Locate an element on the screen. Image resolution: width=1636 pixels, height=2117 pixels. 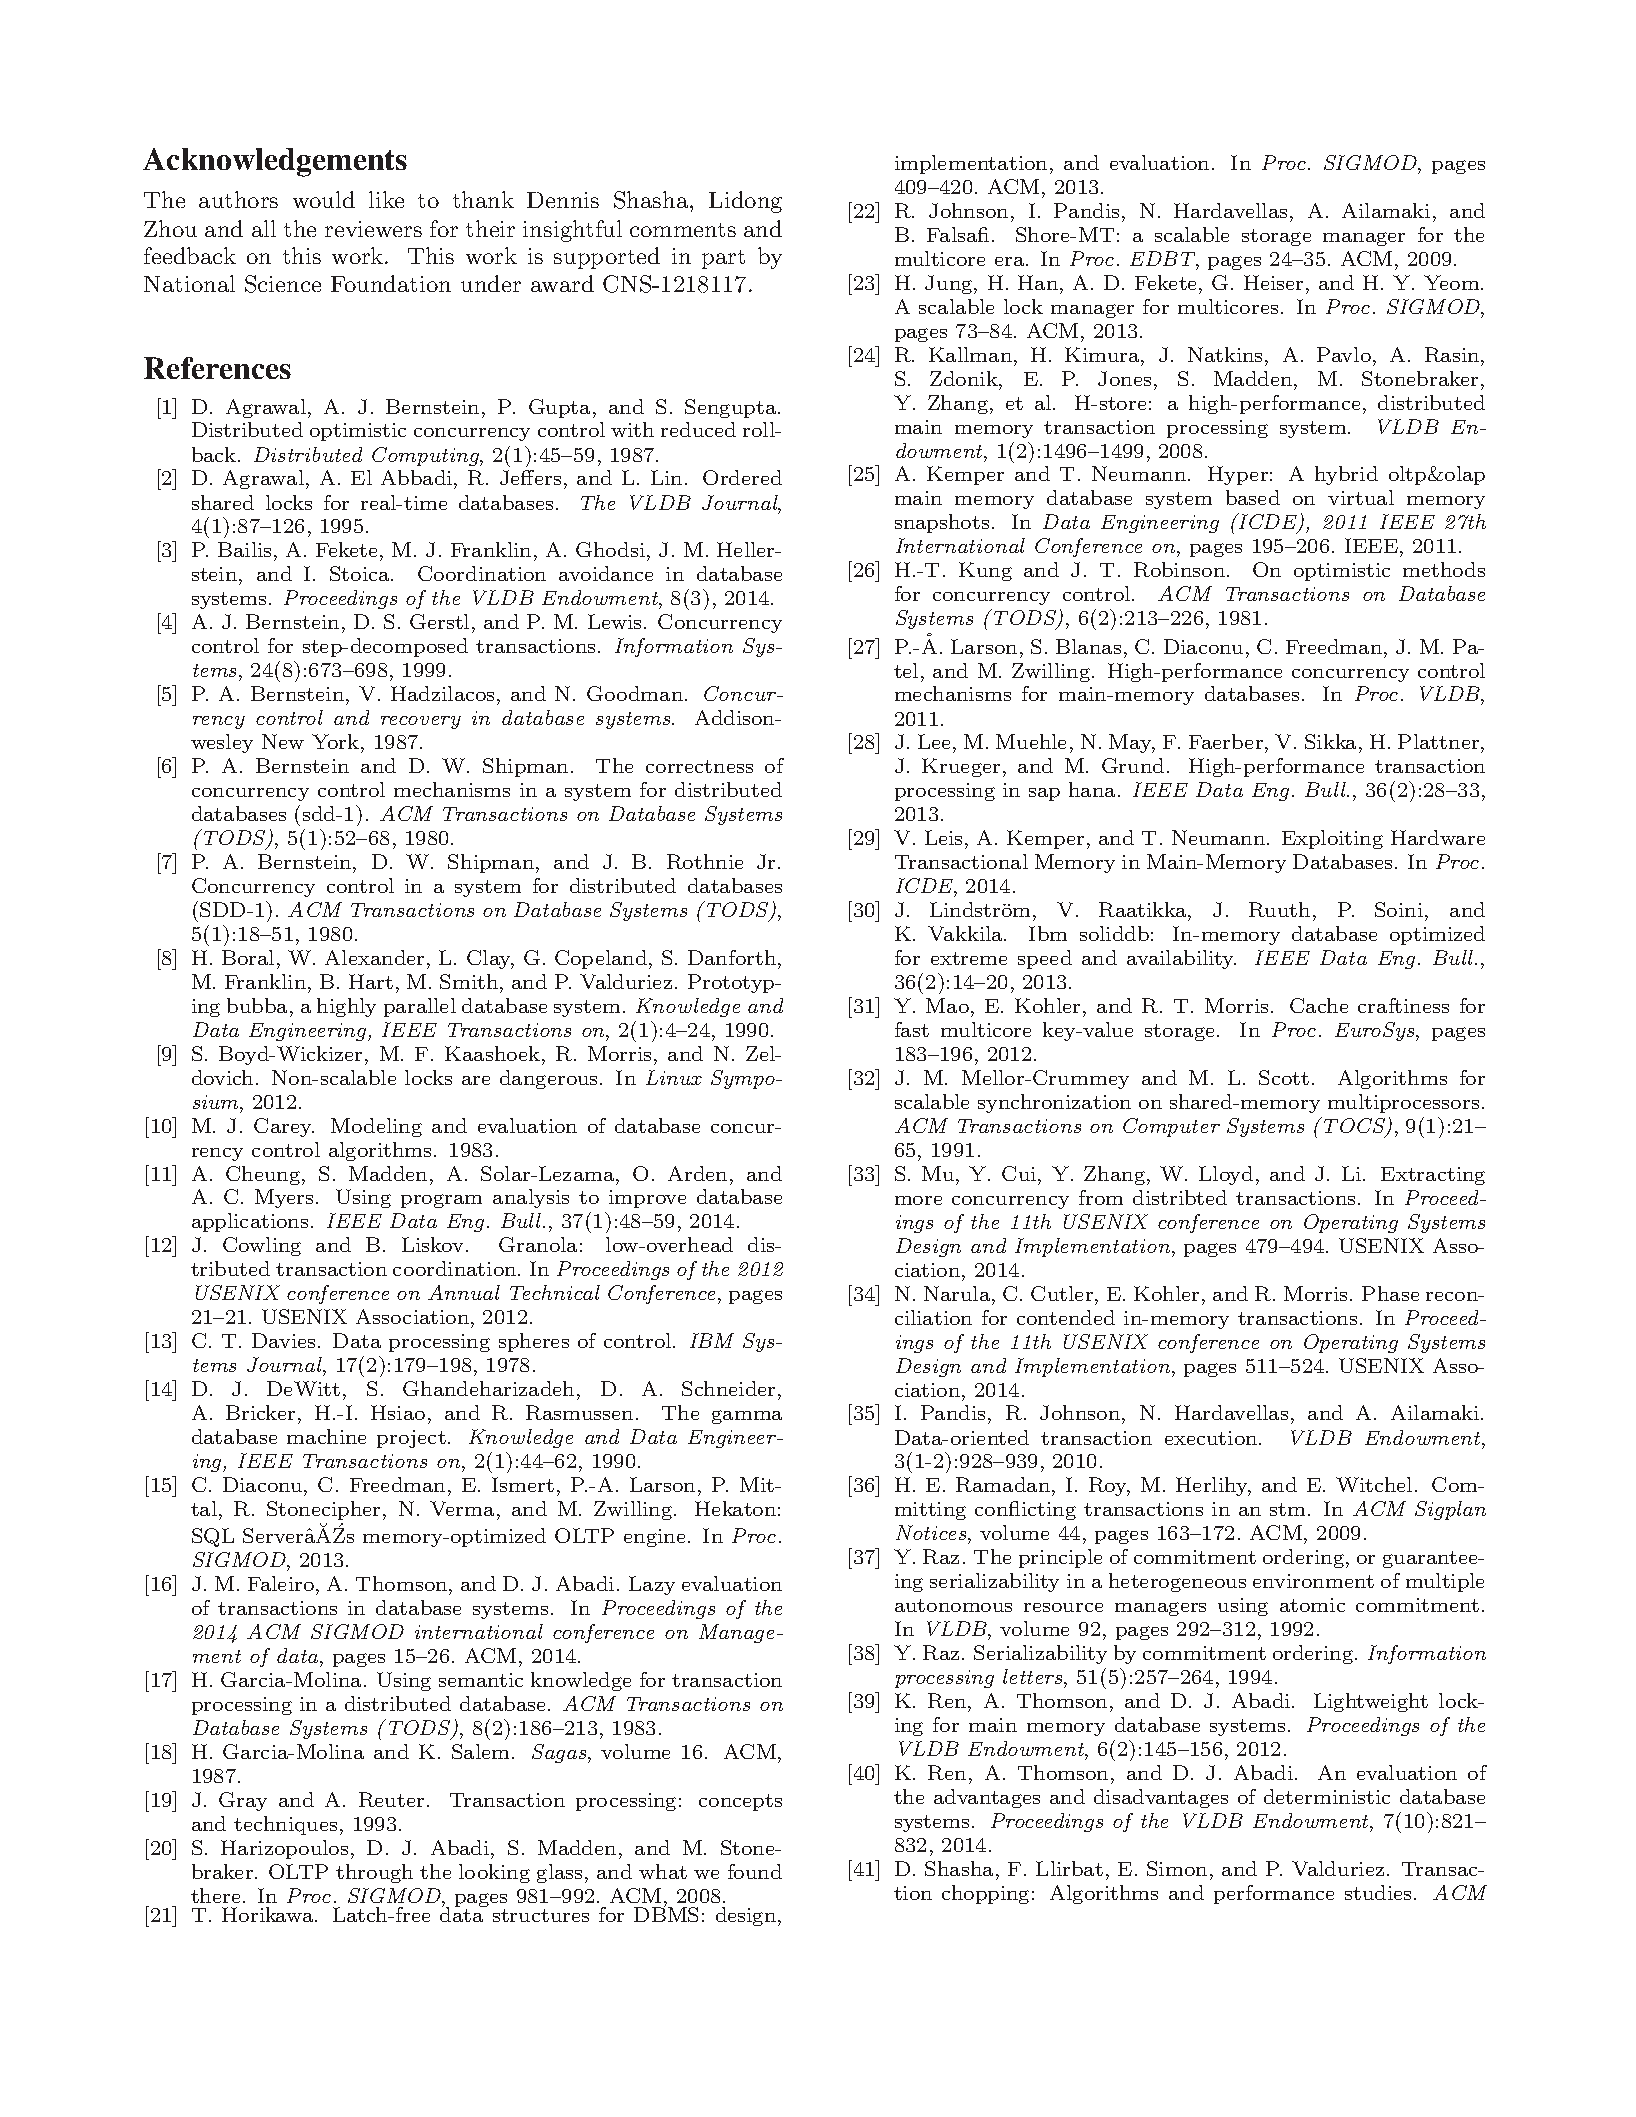
reviewers is located at coordinates (373, 229).
